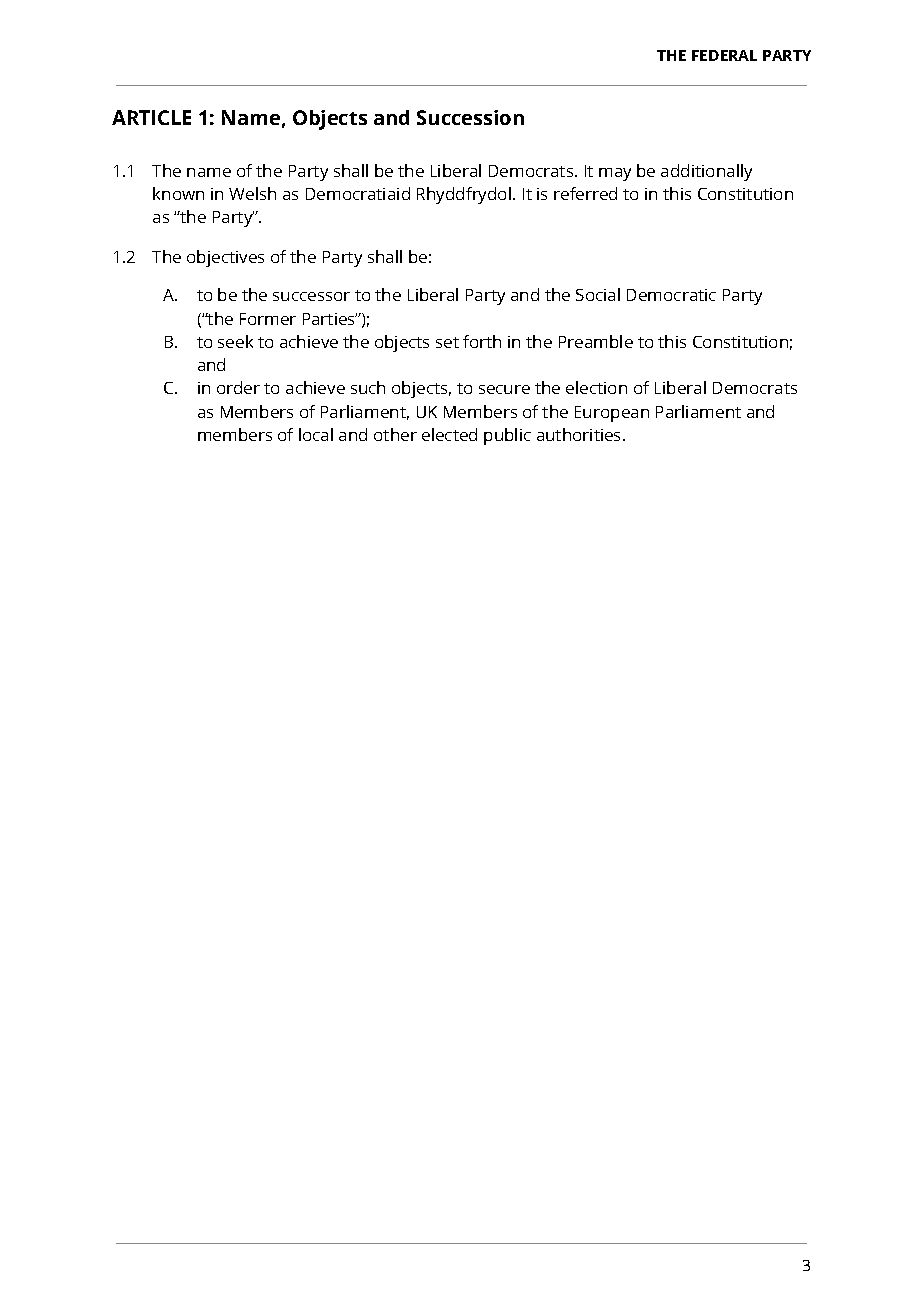 The height and width of the document is (1307, 924). Describe the element at coordinates (447, 342) in the document. I see `set` at that location.
